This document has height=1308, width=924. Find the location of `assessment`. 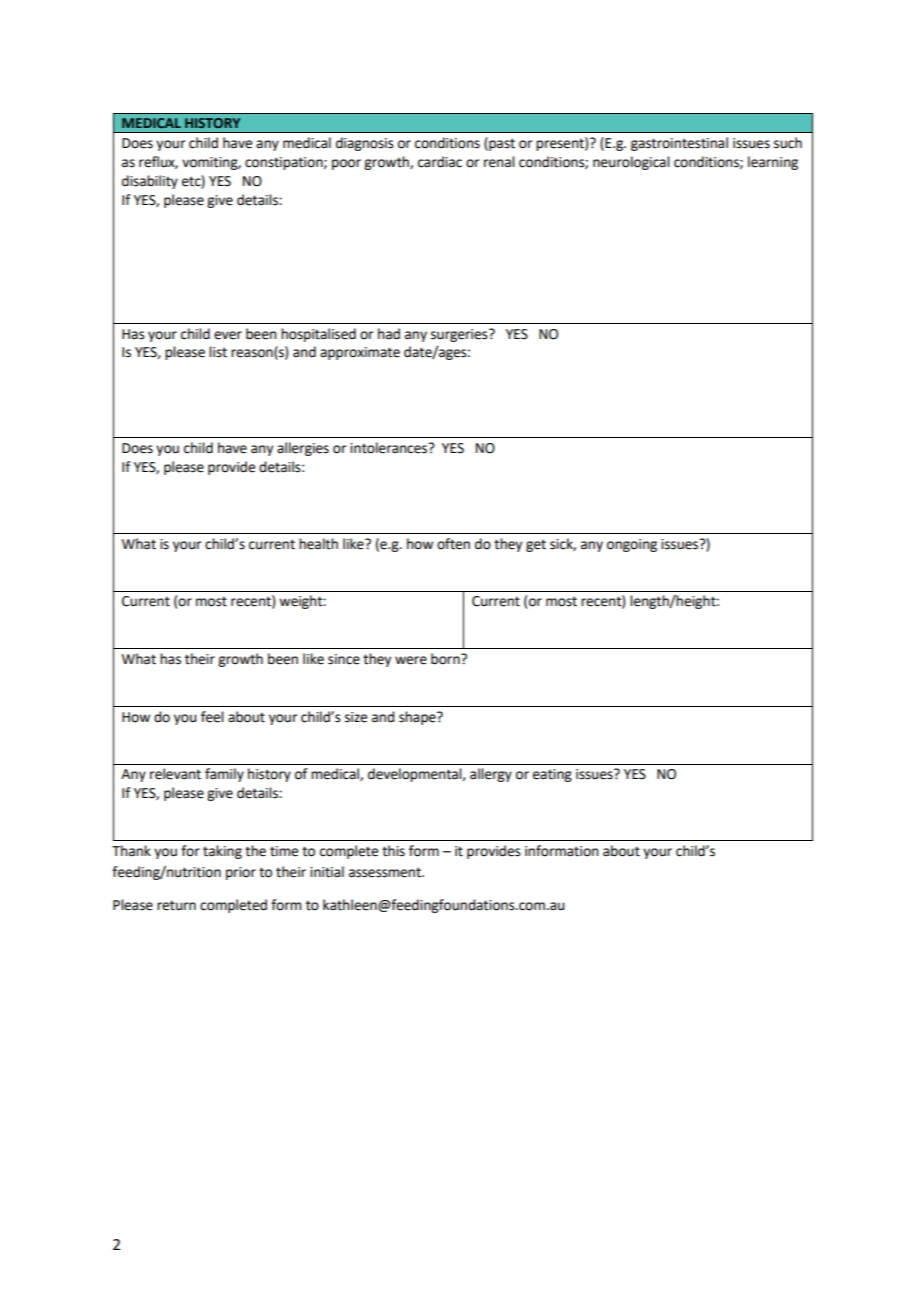

assessment is located at coordinates (386, 872).
